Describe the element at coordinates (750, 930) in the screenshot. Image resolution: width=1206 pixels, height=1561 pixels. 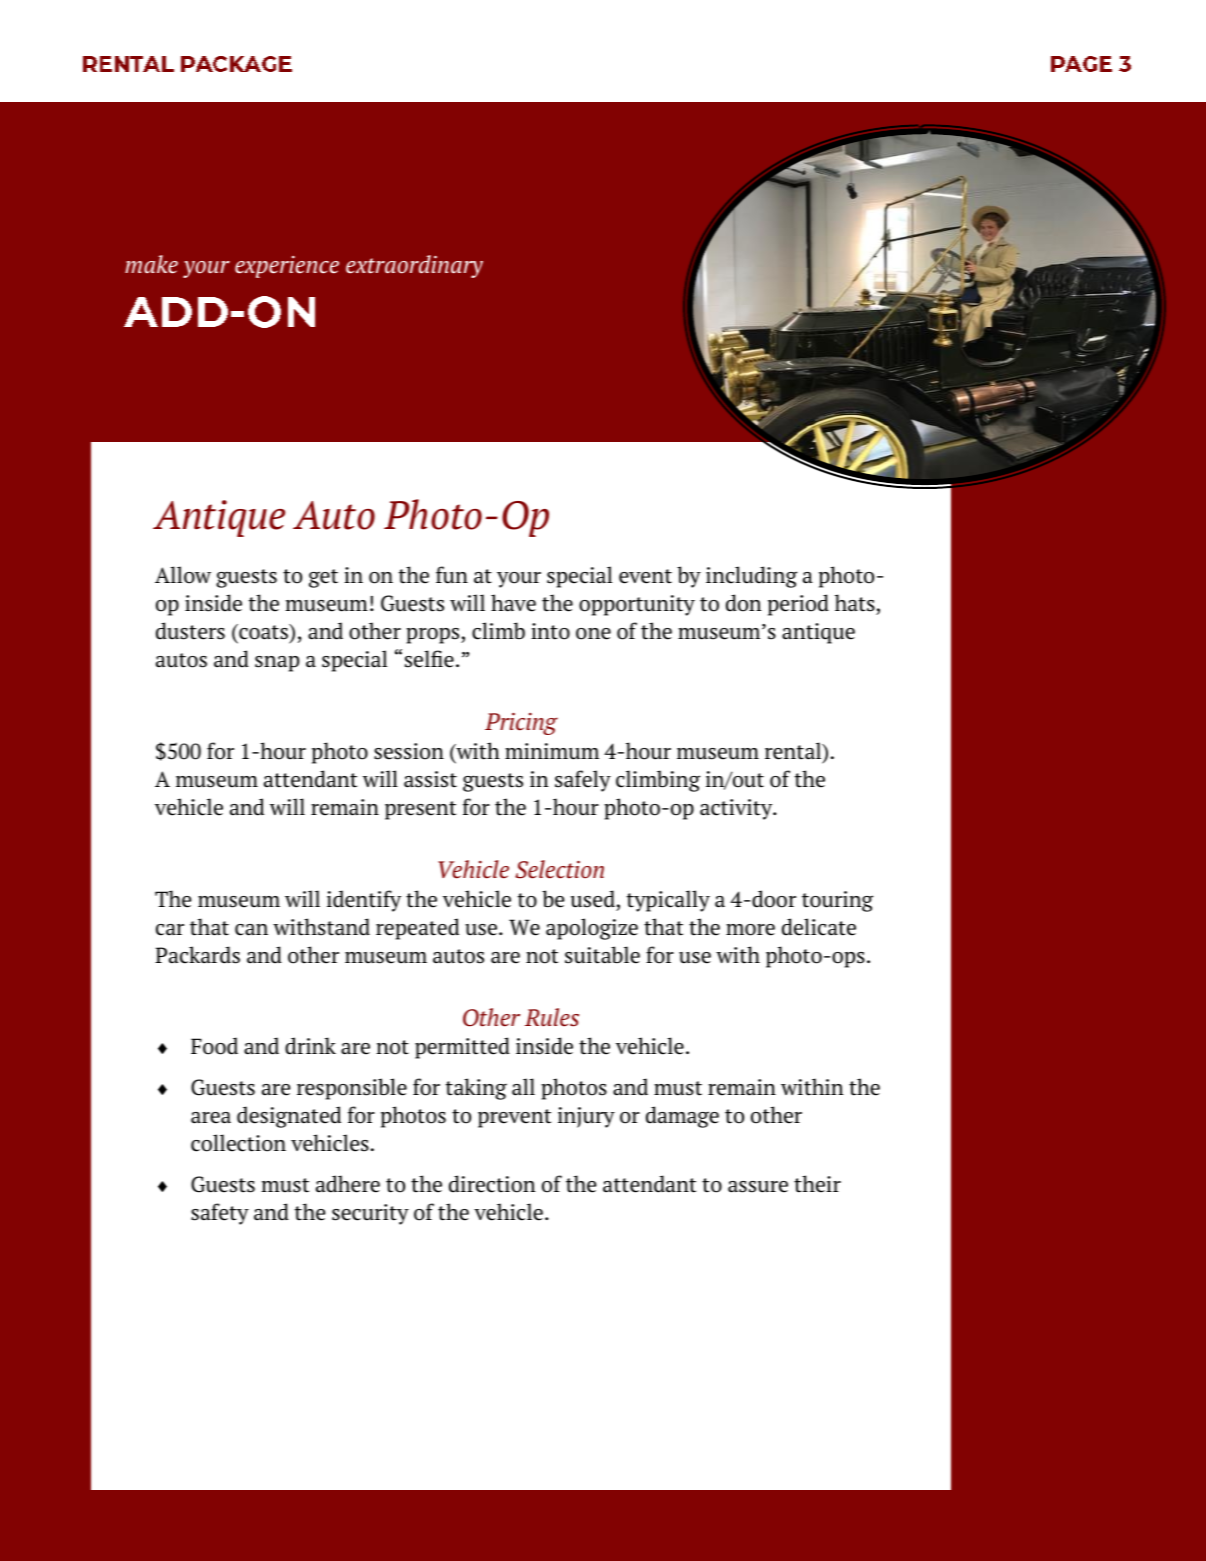
I see `more` at that location.
